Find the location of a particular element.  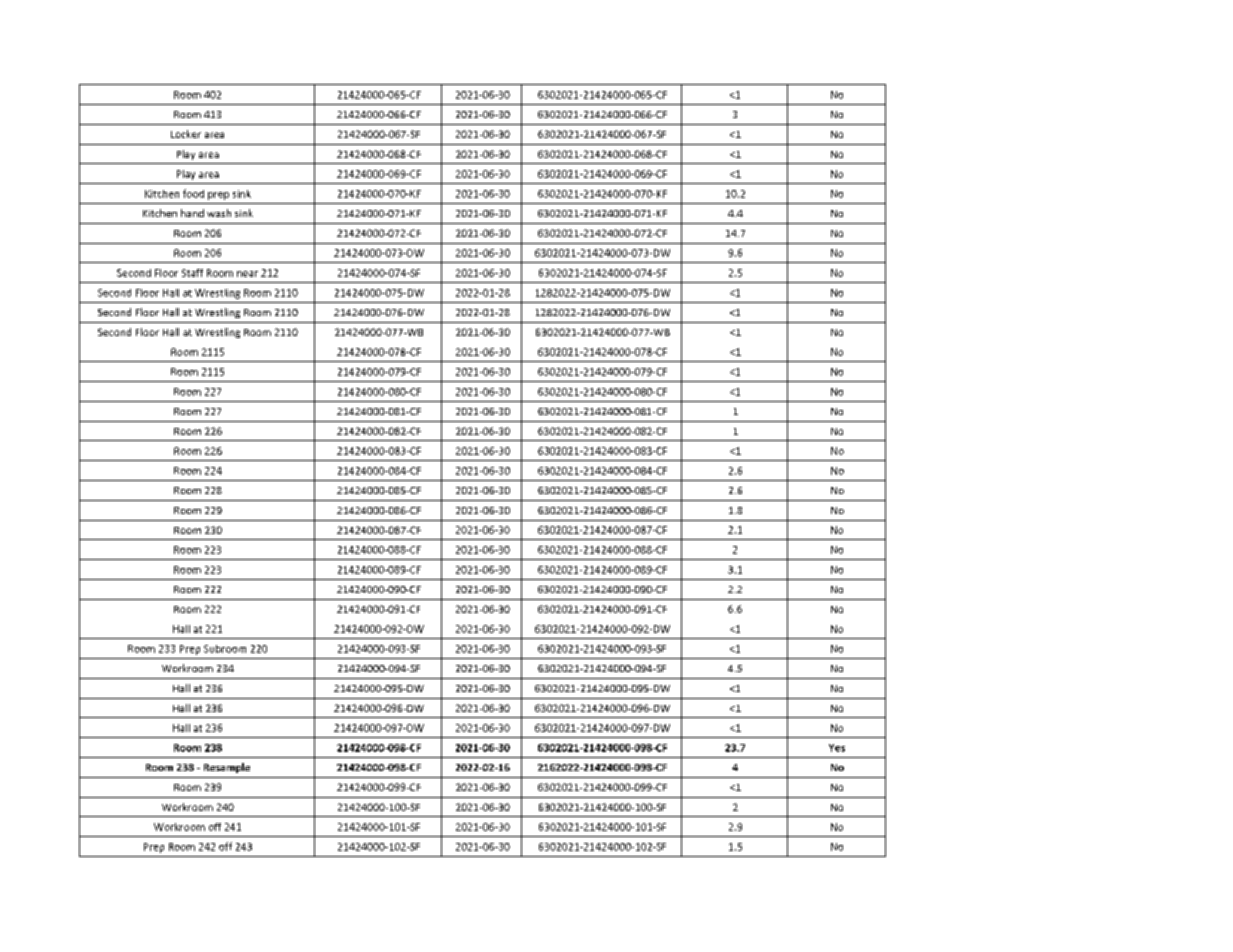

Yes is located at coordinates (837, 748).
